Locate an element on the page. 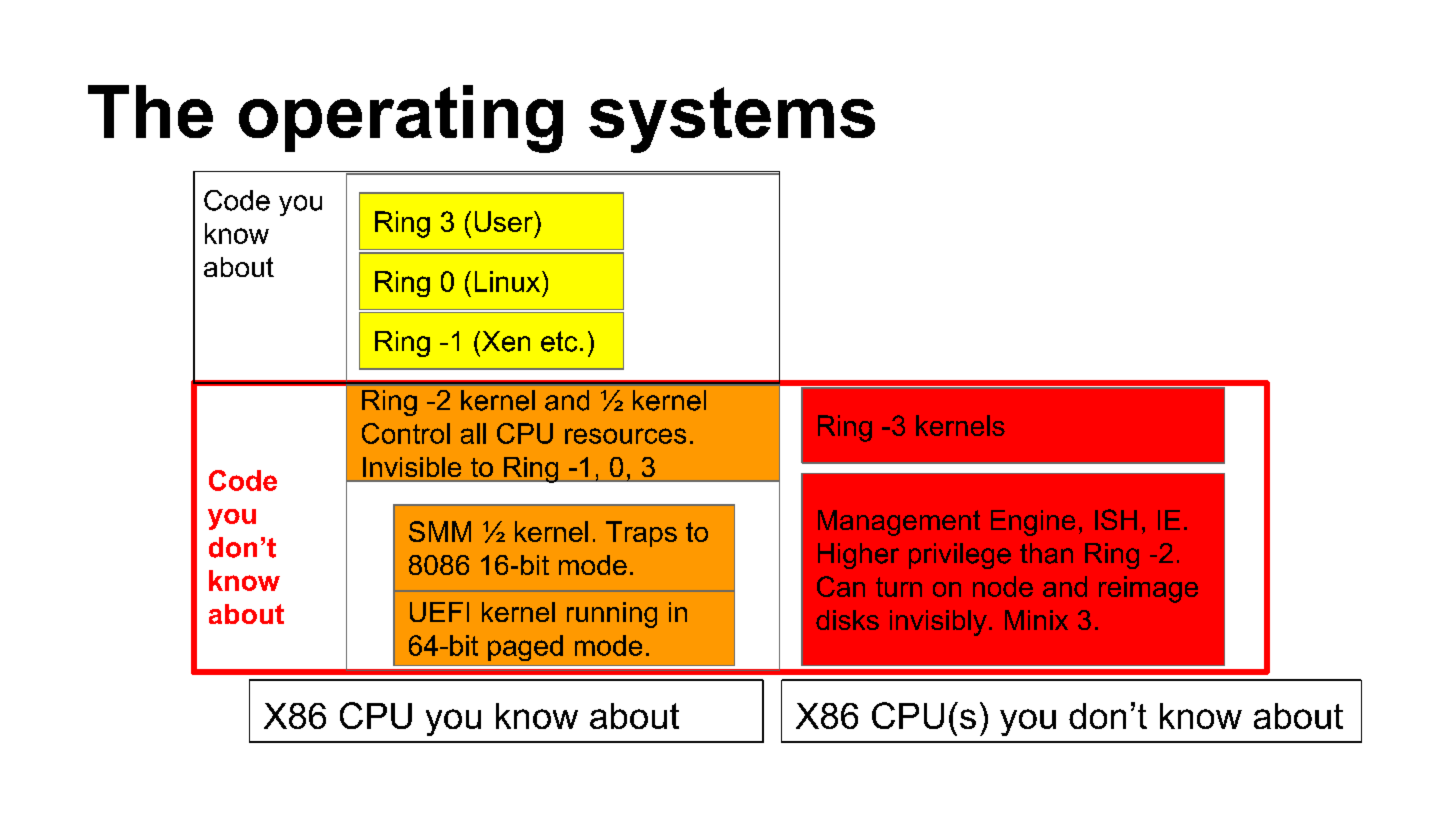 The width and height of the document is (1456, 819). systems is located at coordinates (732, 120).
